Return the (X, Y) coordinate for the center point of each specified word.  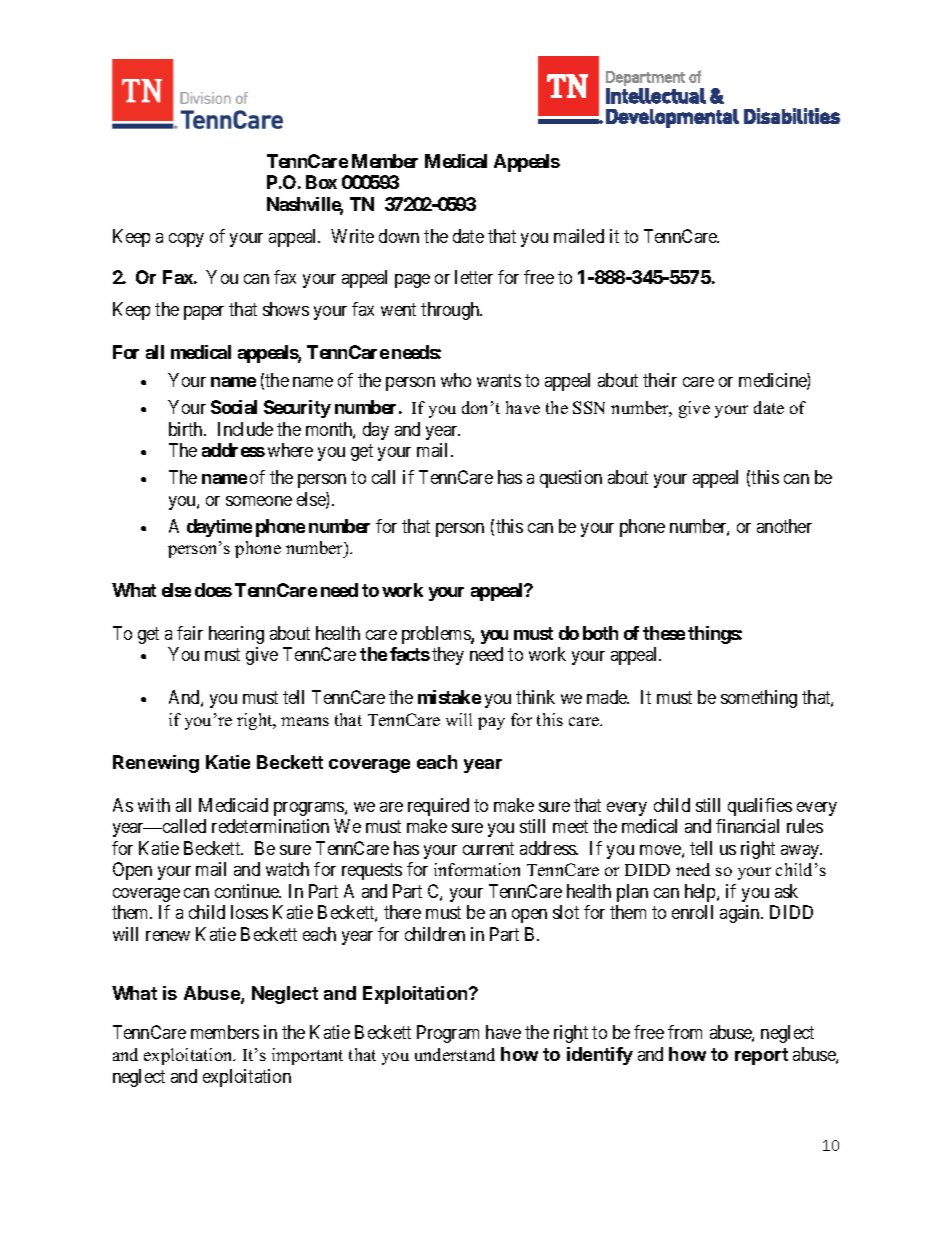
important (307, 1056)
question (571, 479)
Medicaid (233, 805)
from (685, 1032)
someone (259, 501)
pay (491, 723)
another (784, 526)
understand (455, 1054)
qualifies (760, 807)
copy (186, 240)
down (399, 236)
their (660, 380)
